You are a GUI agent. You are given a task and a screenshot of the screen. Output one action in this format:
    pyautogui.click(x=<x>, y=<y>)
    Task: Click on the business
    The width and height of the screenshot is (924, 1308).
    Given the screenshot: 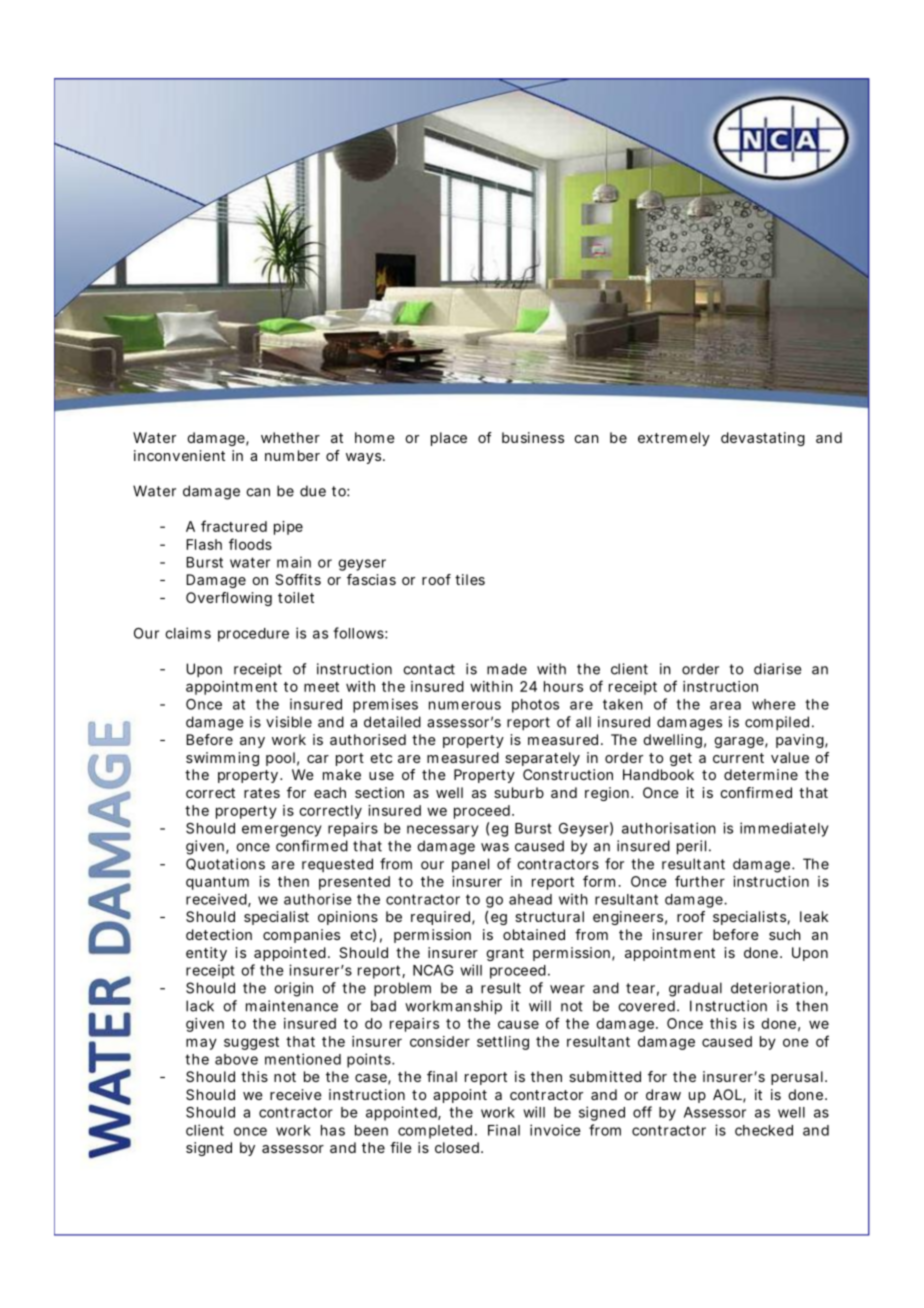 What is the action you would take?
    pyautogui.click(x=533, y=437)
